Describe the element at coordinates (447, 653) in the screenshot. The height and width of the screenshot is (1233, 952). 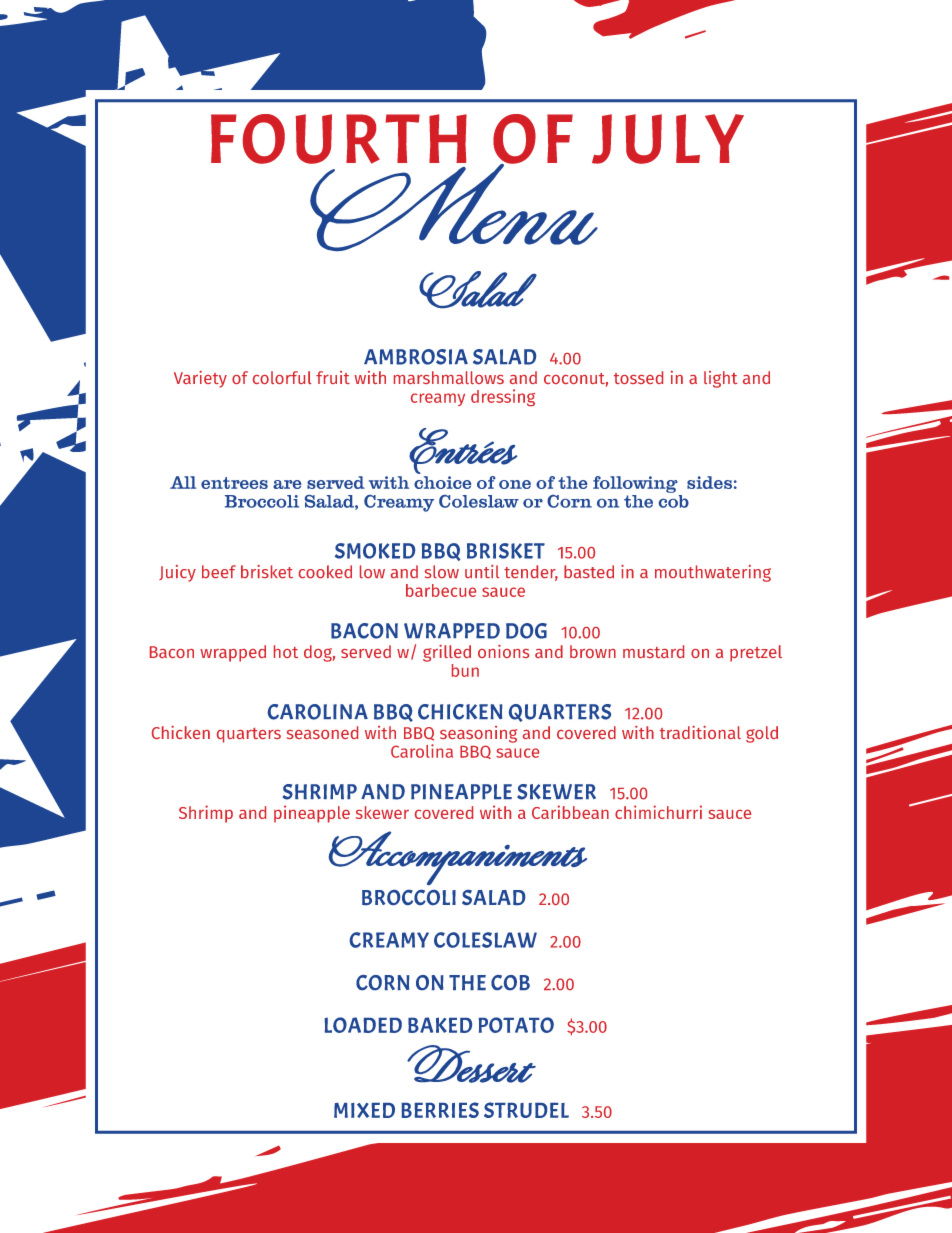
I see `grilled` at that location.
